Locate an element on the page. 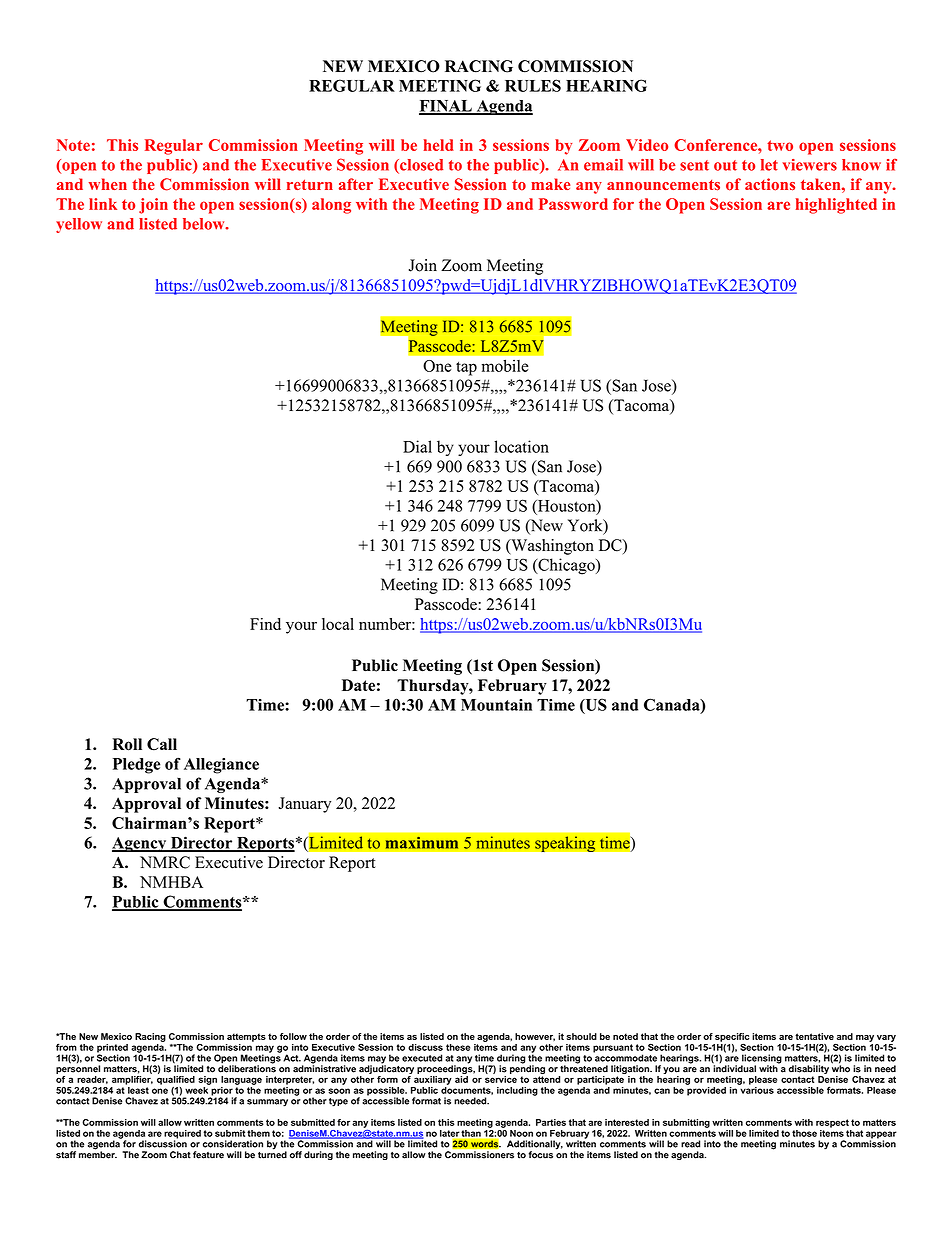  Mountain is located at coordinates (496, 705).
